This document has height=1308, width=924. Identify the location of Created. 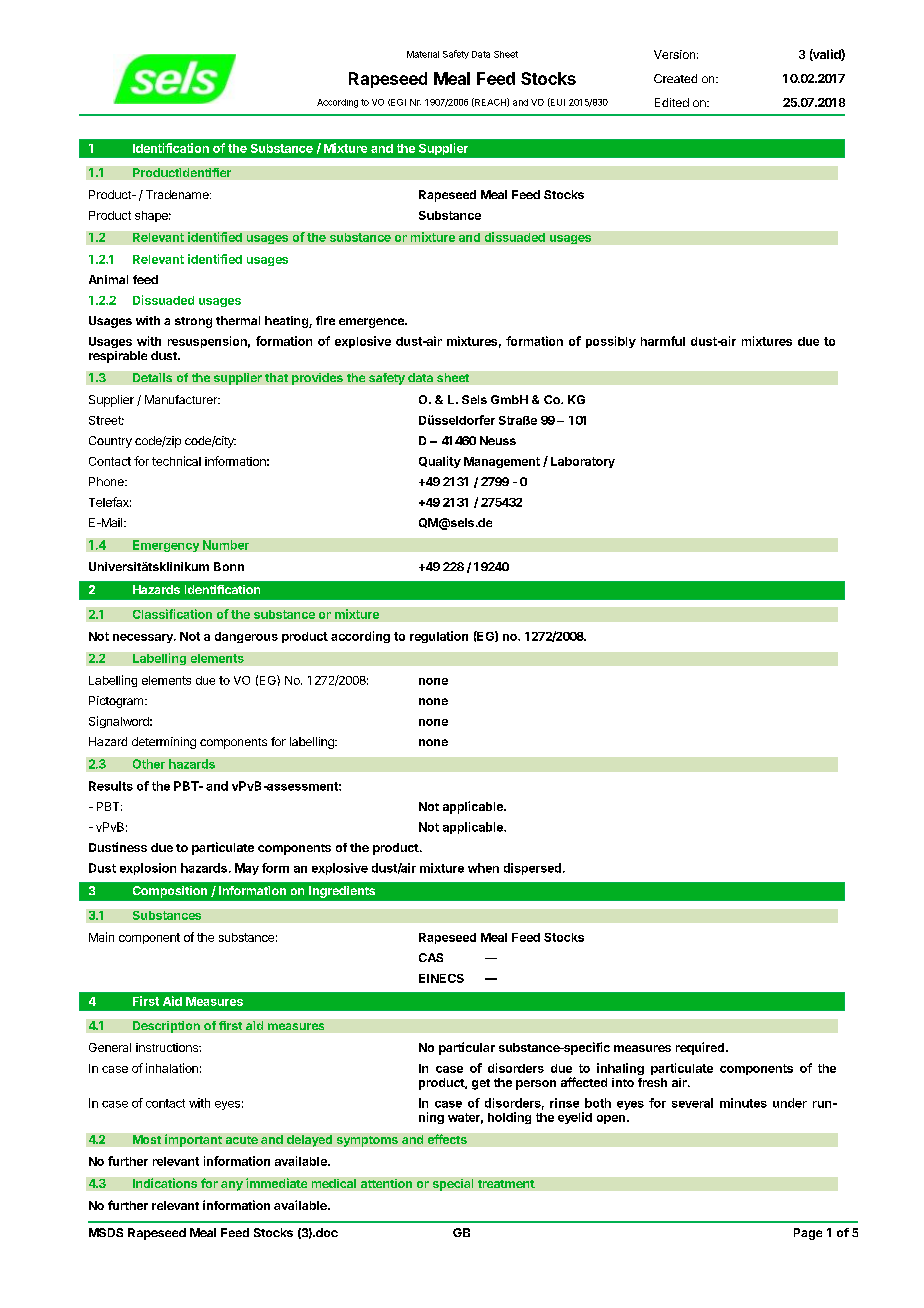
(675, 78).
